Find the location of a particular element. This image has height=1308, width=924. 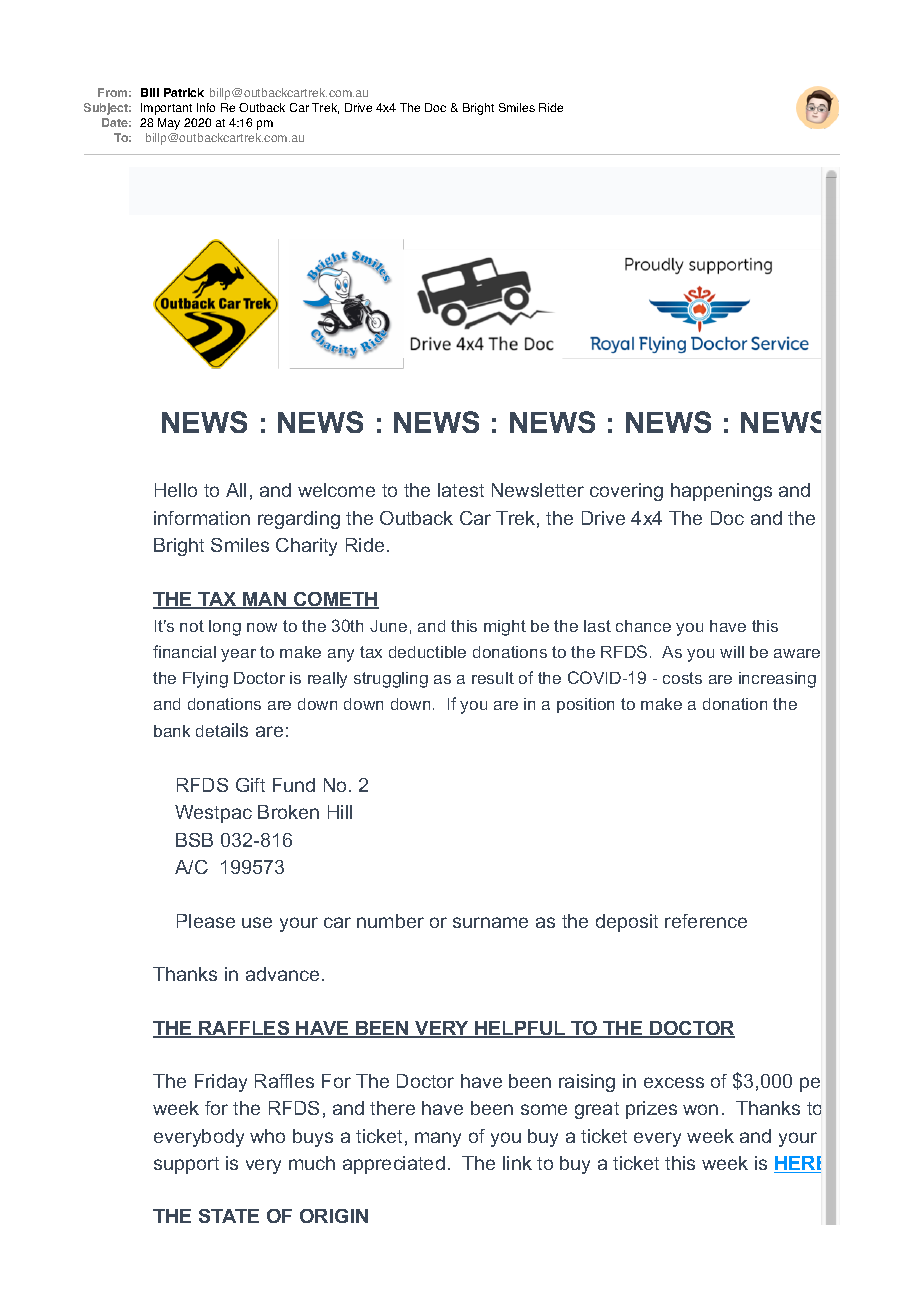

costs is located at coordinates (682, 678).
